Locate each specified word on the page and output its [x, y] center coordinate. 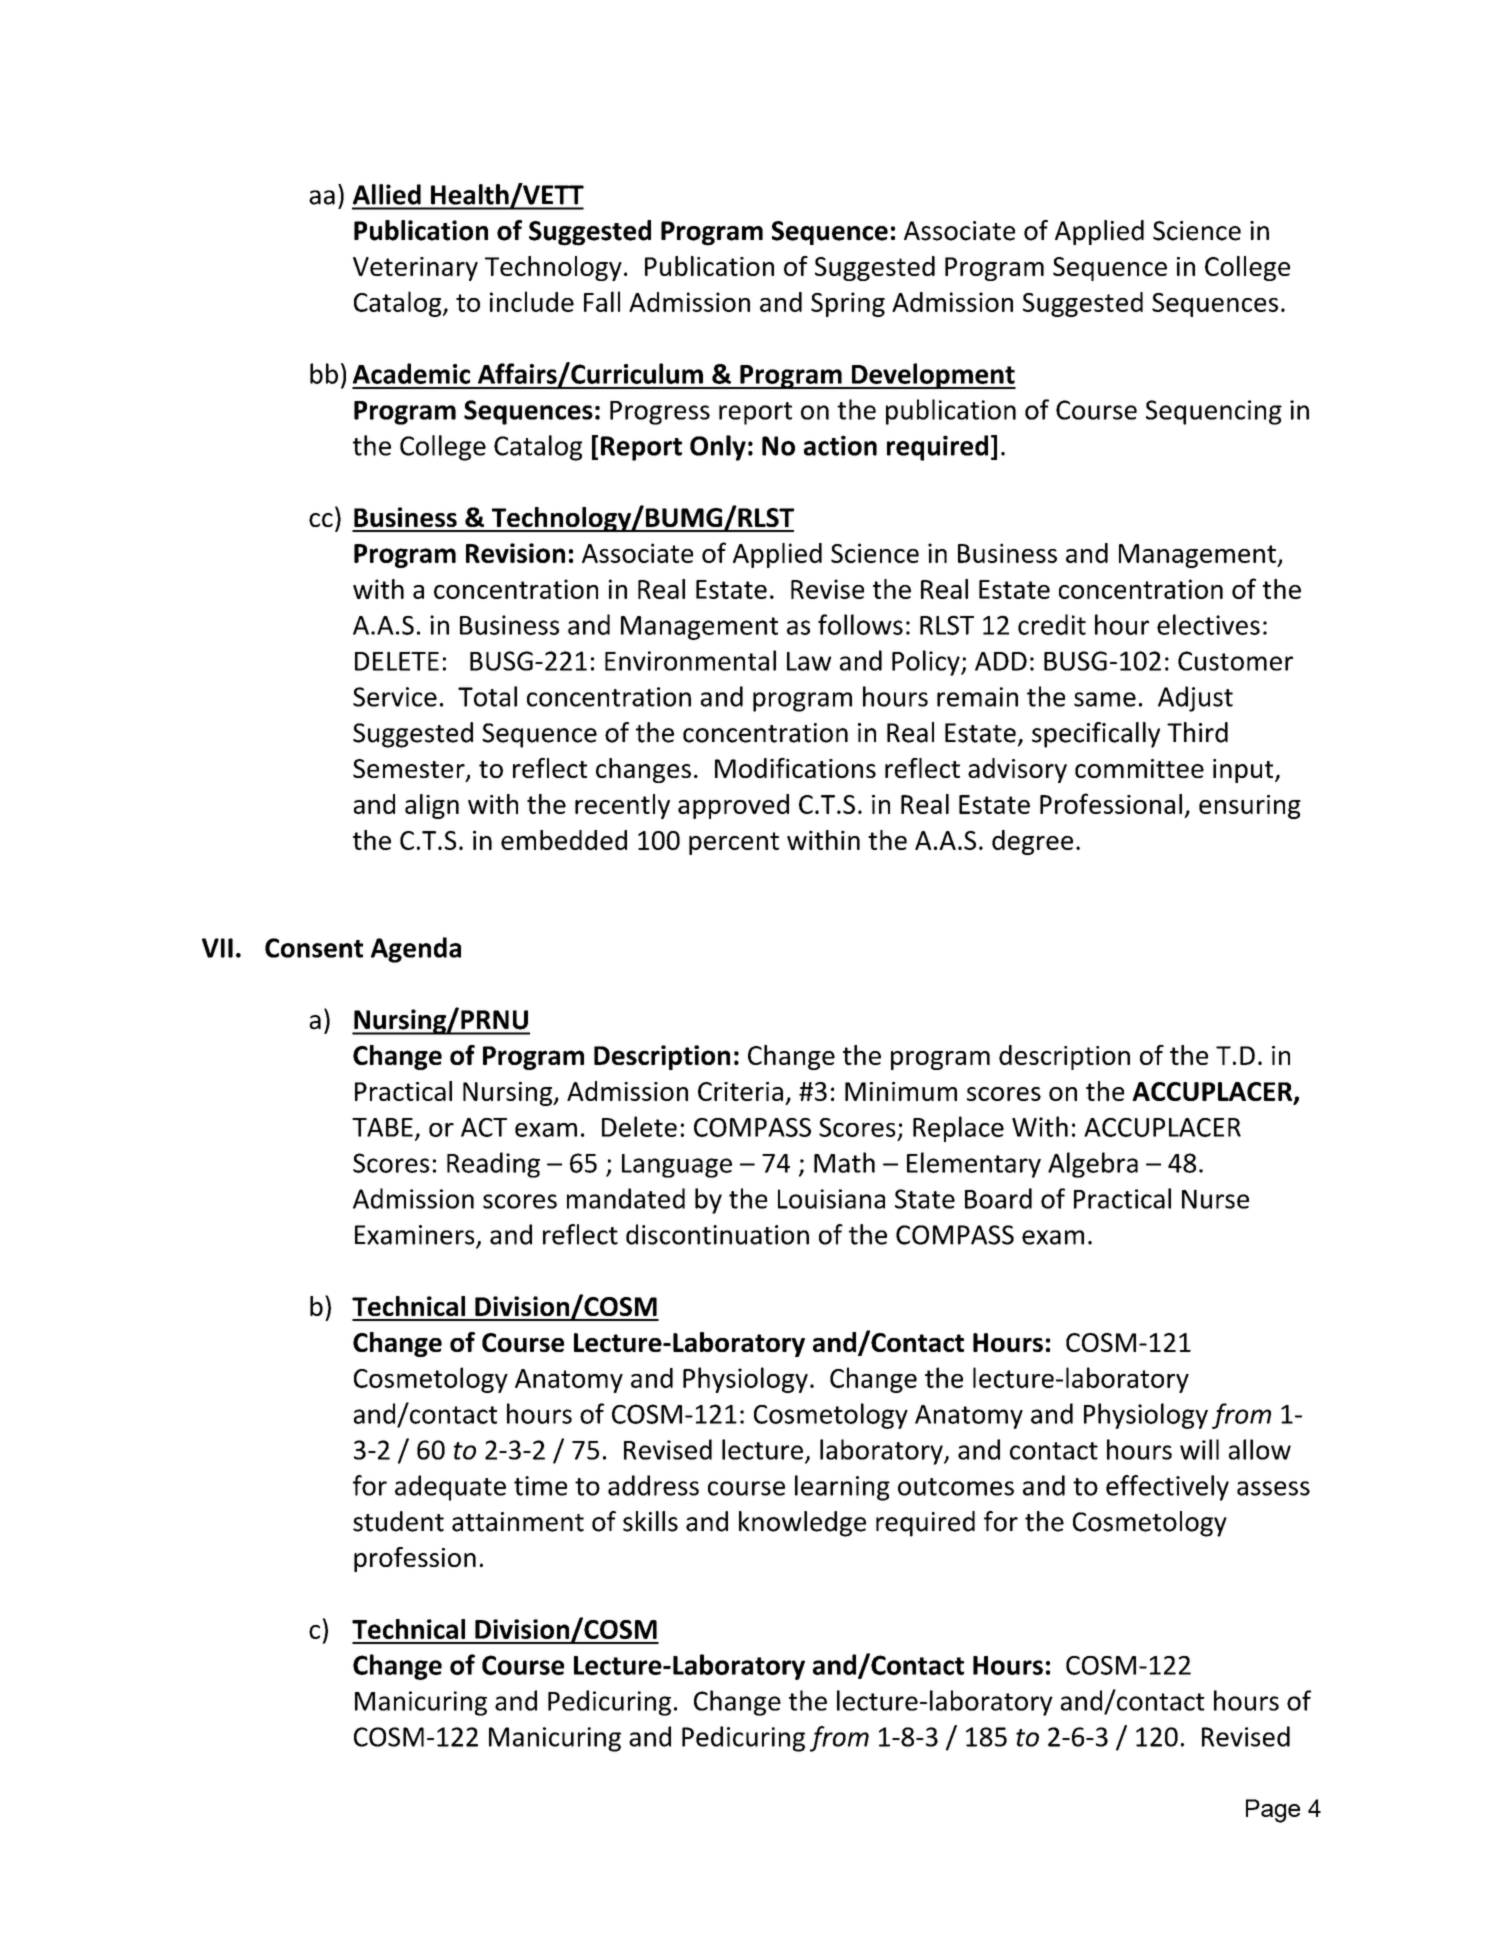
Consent [314, 948]
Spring [848, 304]
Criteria [740, 1091]
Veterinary [415, 269]
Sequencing [1214, 412]
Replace [958, 1129]
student [398, 1521]
